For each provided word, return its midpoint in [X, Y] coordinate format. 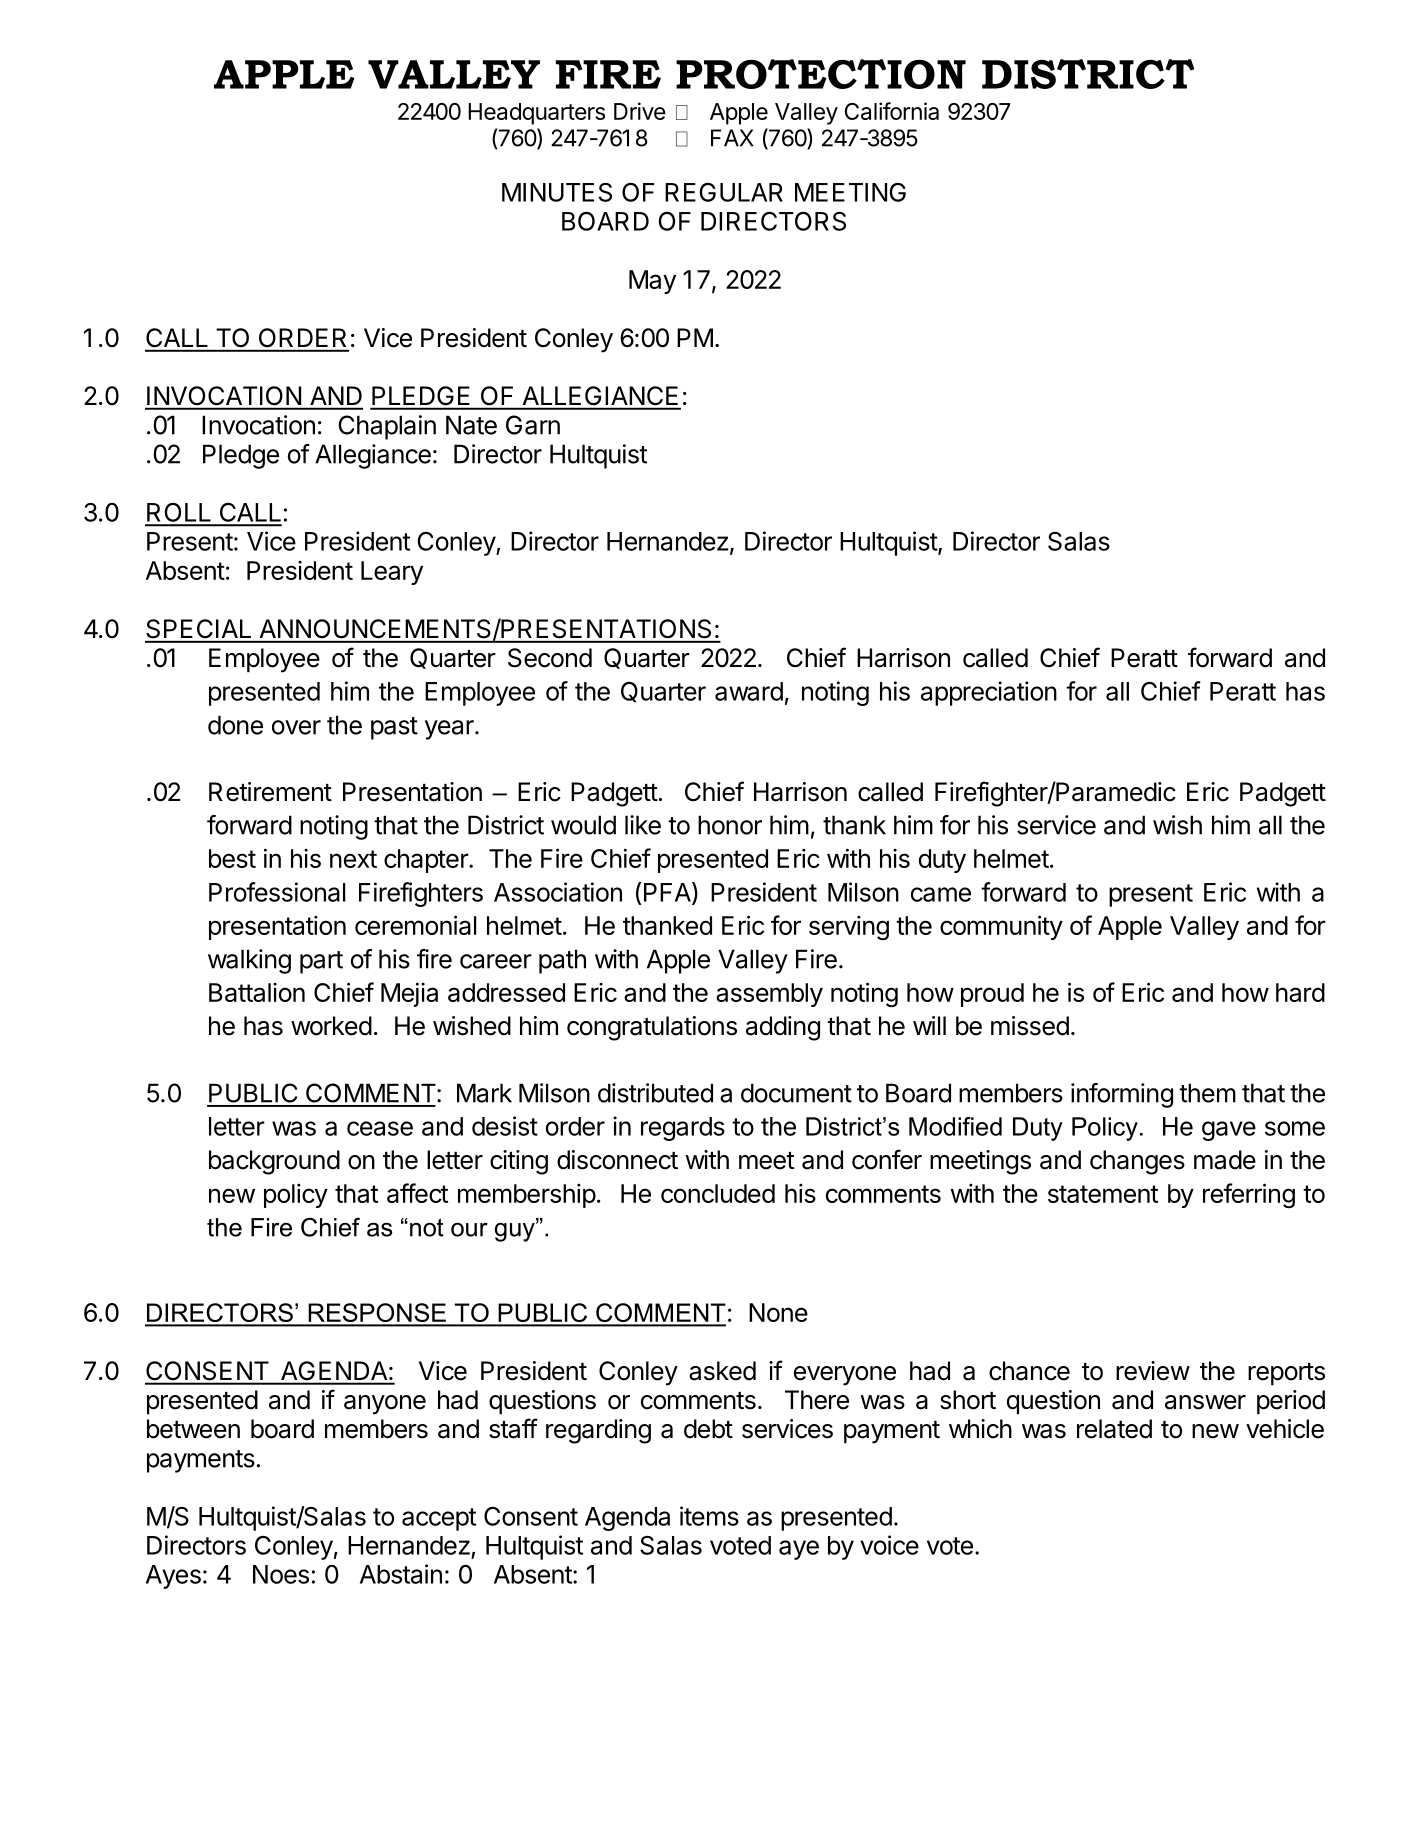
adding [783, 1028]
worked [331, 1026]
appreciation [989, 693]
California [892, 111]
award [749, 691]
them [1207, 1093]
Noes [281, 1574]
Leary [392, 573]
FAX [732, 138]
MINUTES [557, 192]
